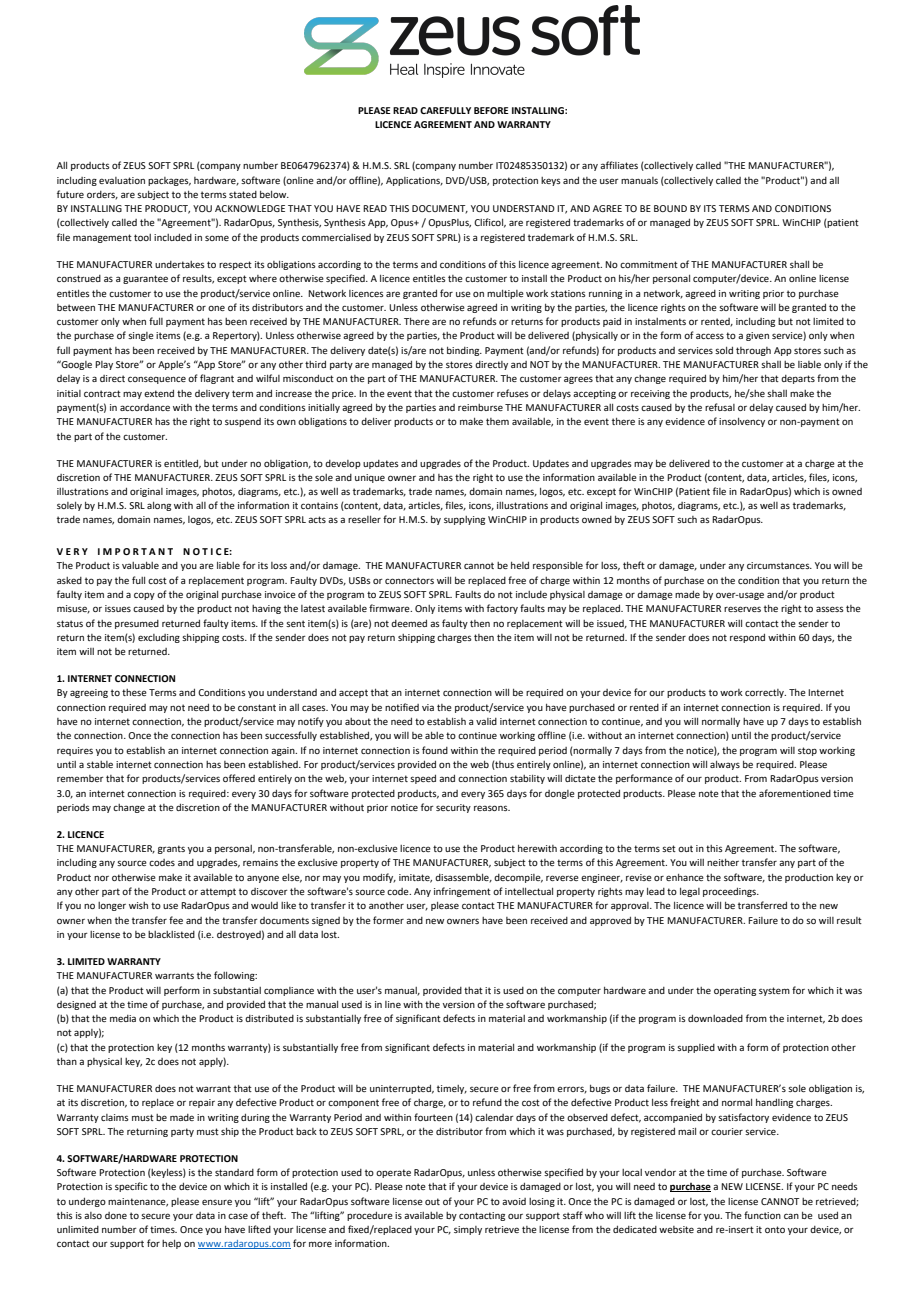 This document has height=1308, width=924. I want to click on BOUND, so click(670, 208).
